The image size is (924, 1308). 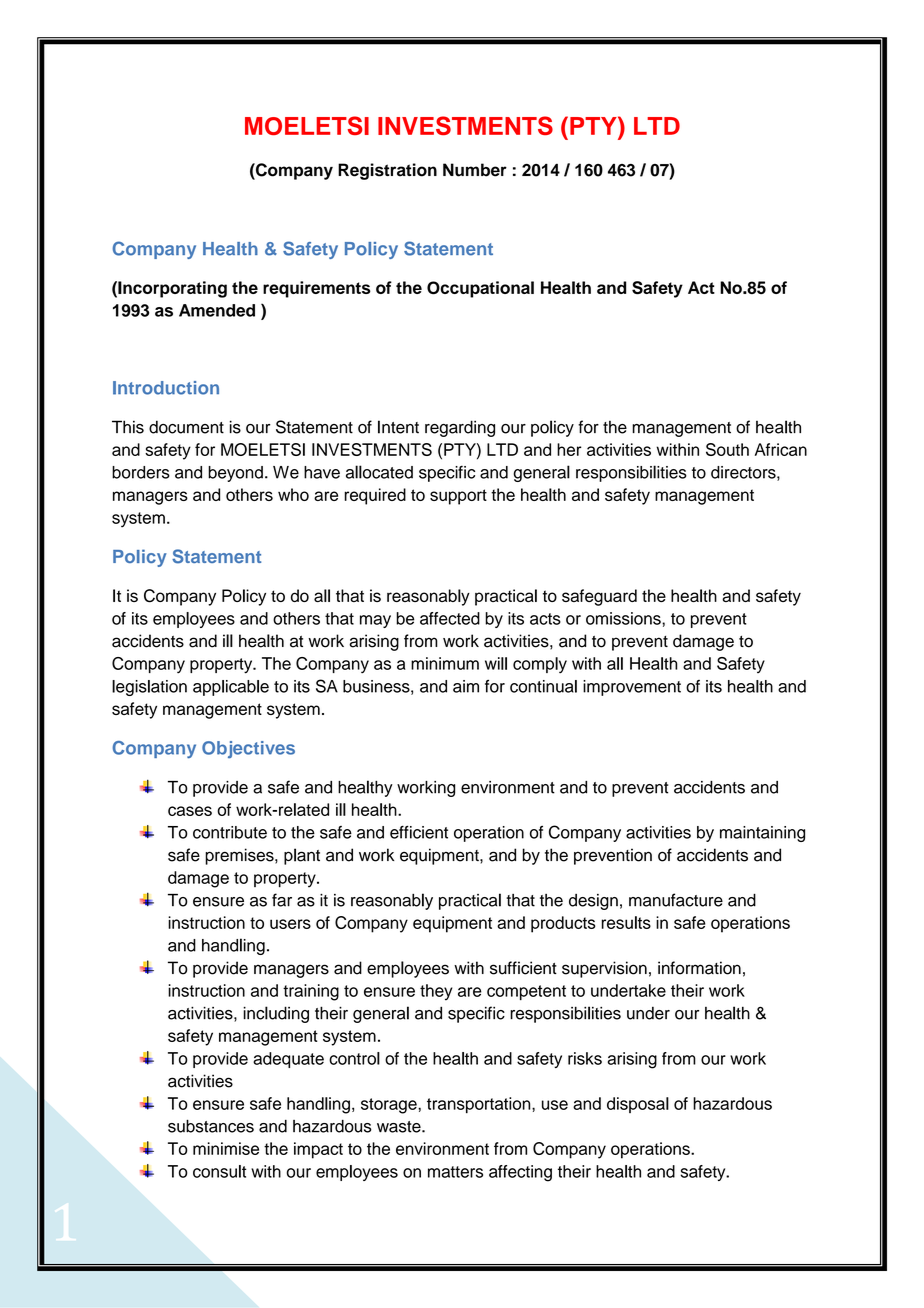 I want to click on efficient, so click(x=419, y=832).
